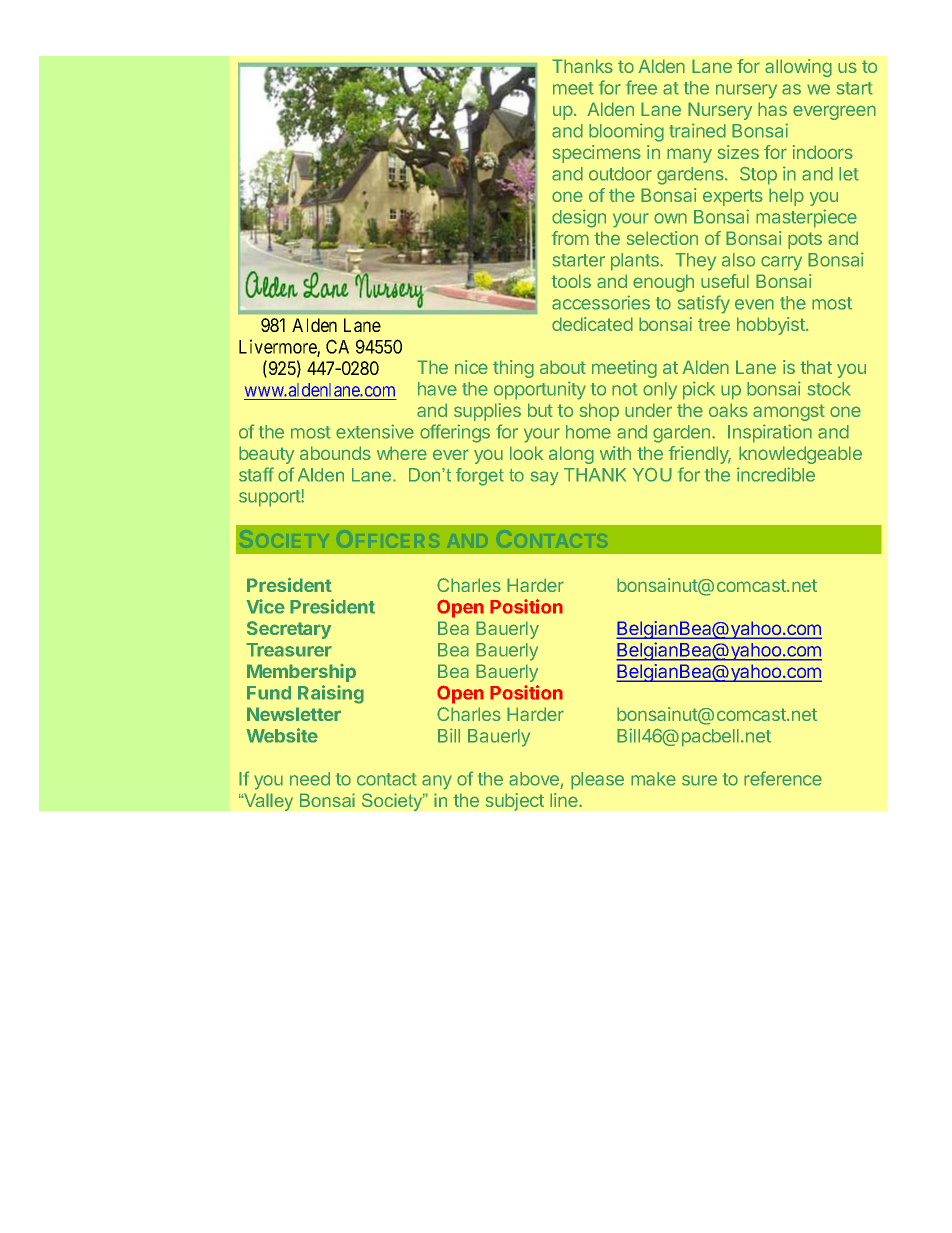  What do you see at coordinates (597, 154) in the page?
I see `specimens` at bounding box center [597, 154].
